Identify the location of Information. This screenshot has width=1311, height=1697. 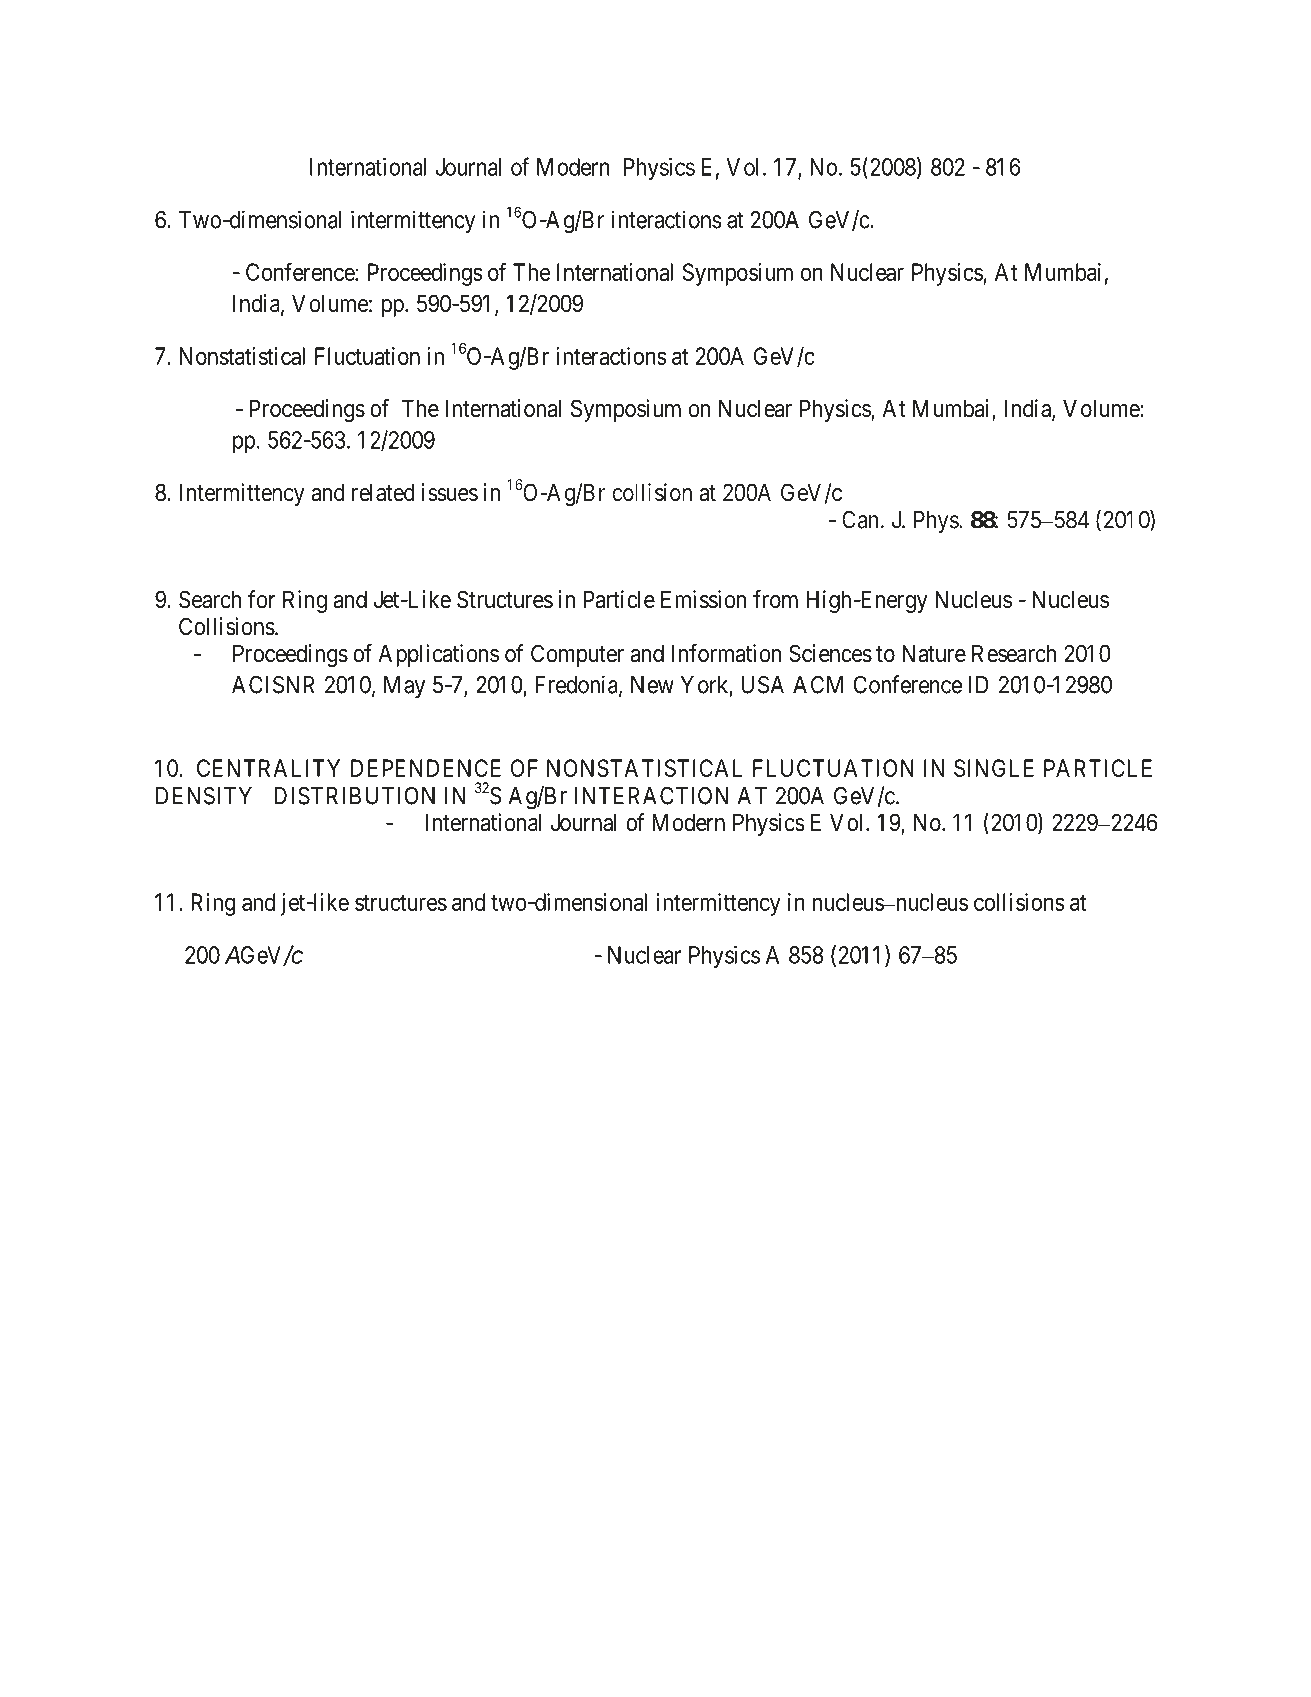
(727, 653).
